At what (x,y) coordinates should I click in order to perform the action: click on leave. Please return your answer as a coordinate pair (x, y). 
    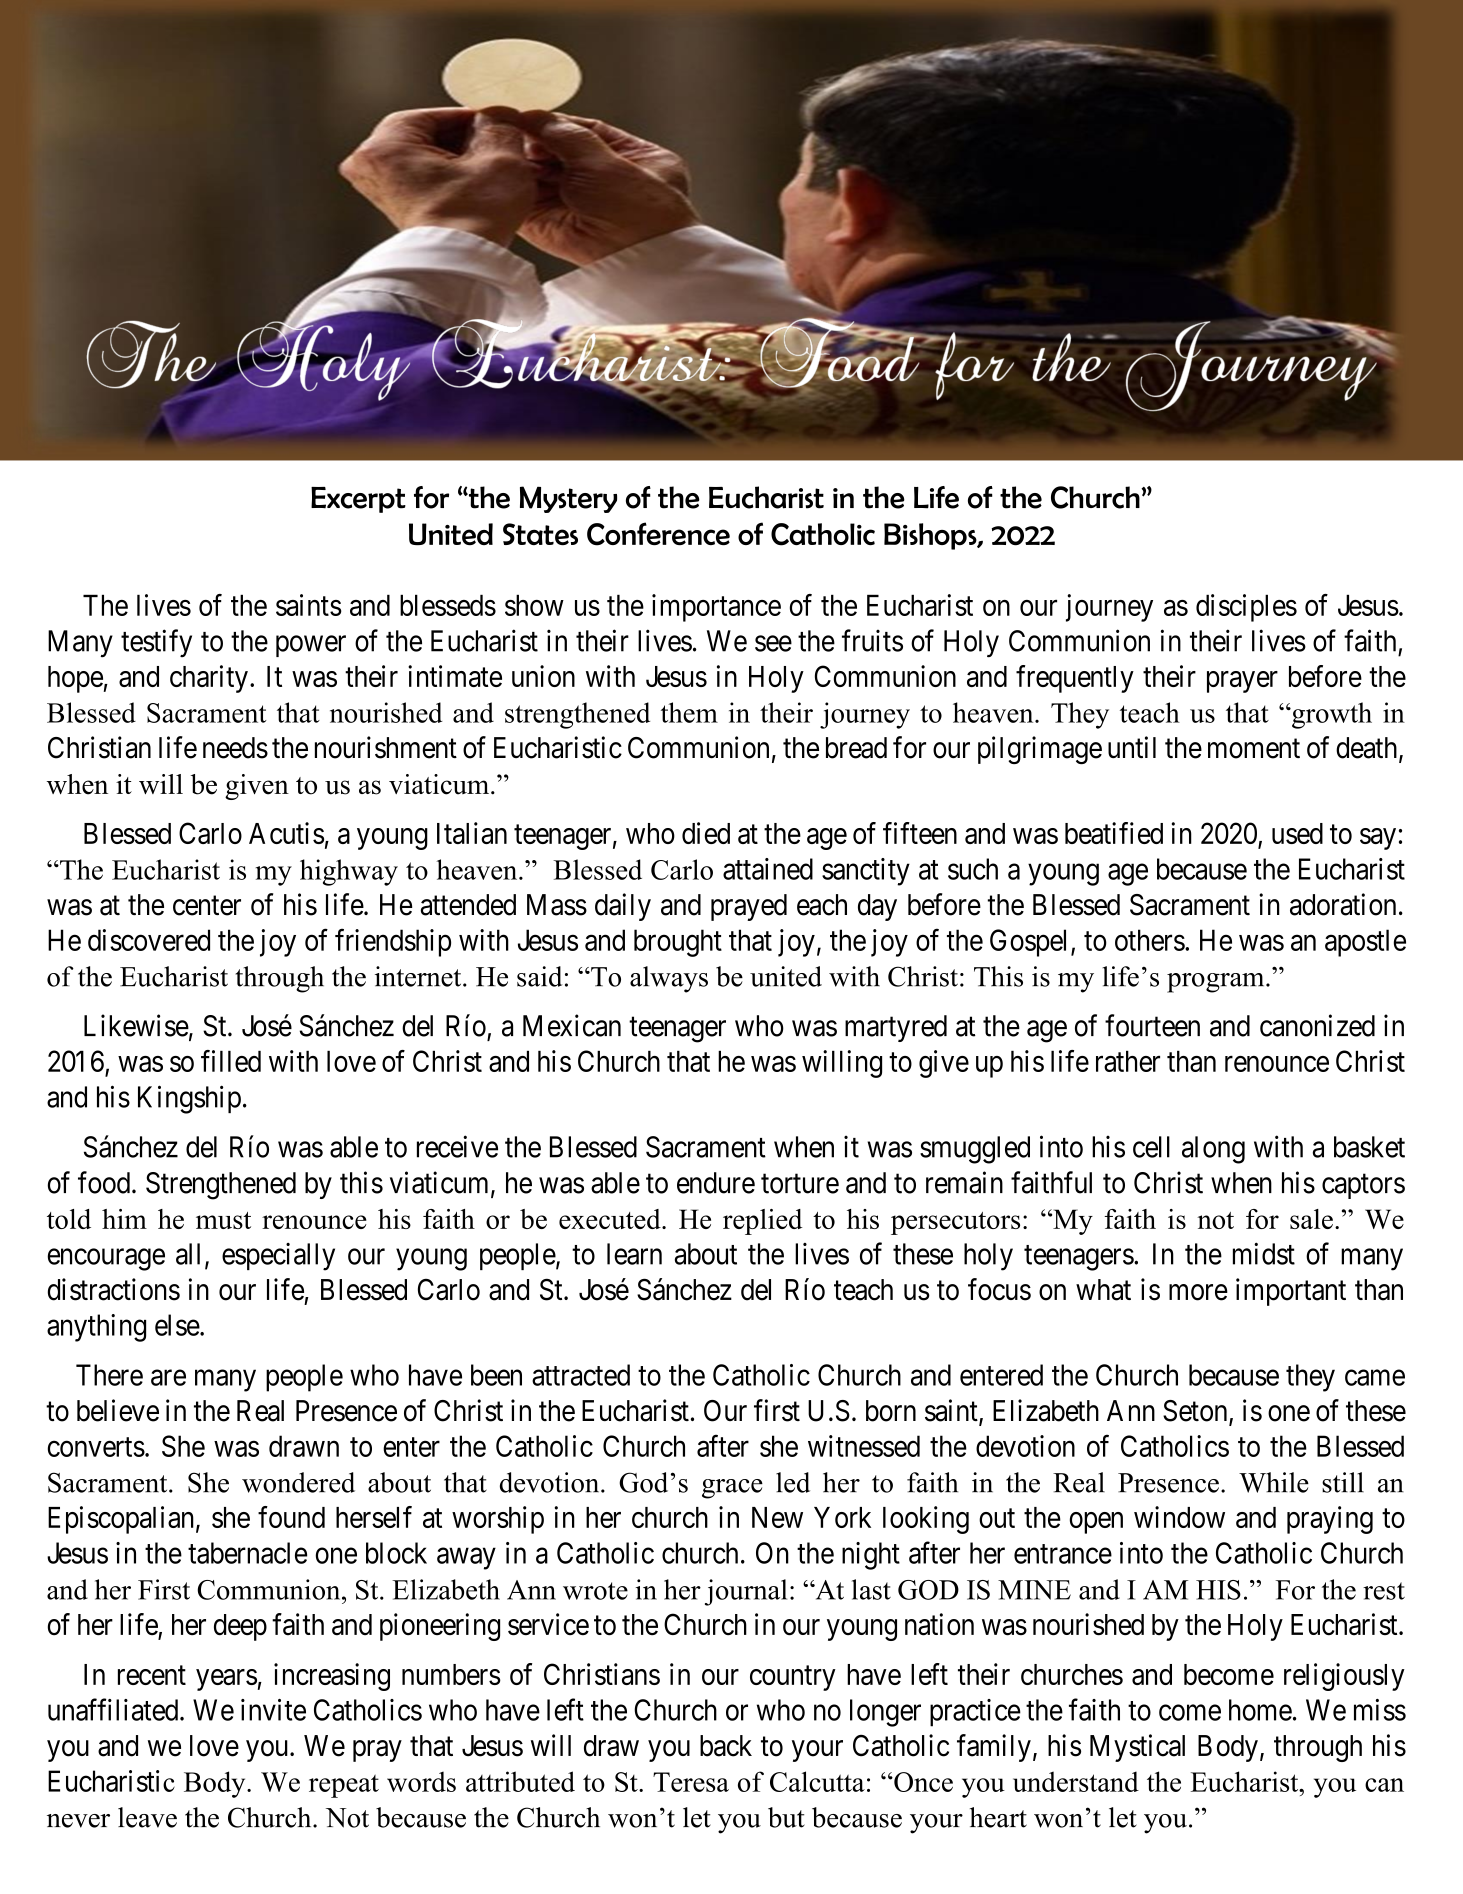
    Looking at the image, I should click on (147, 1817).
